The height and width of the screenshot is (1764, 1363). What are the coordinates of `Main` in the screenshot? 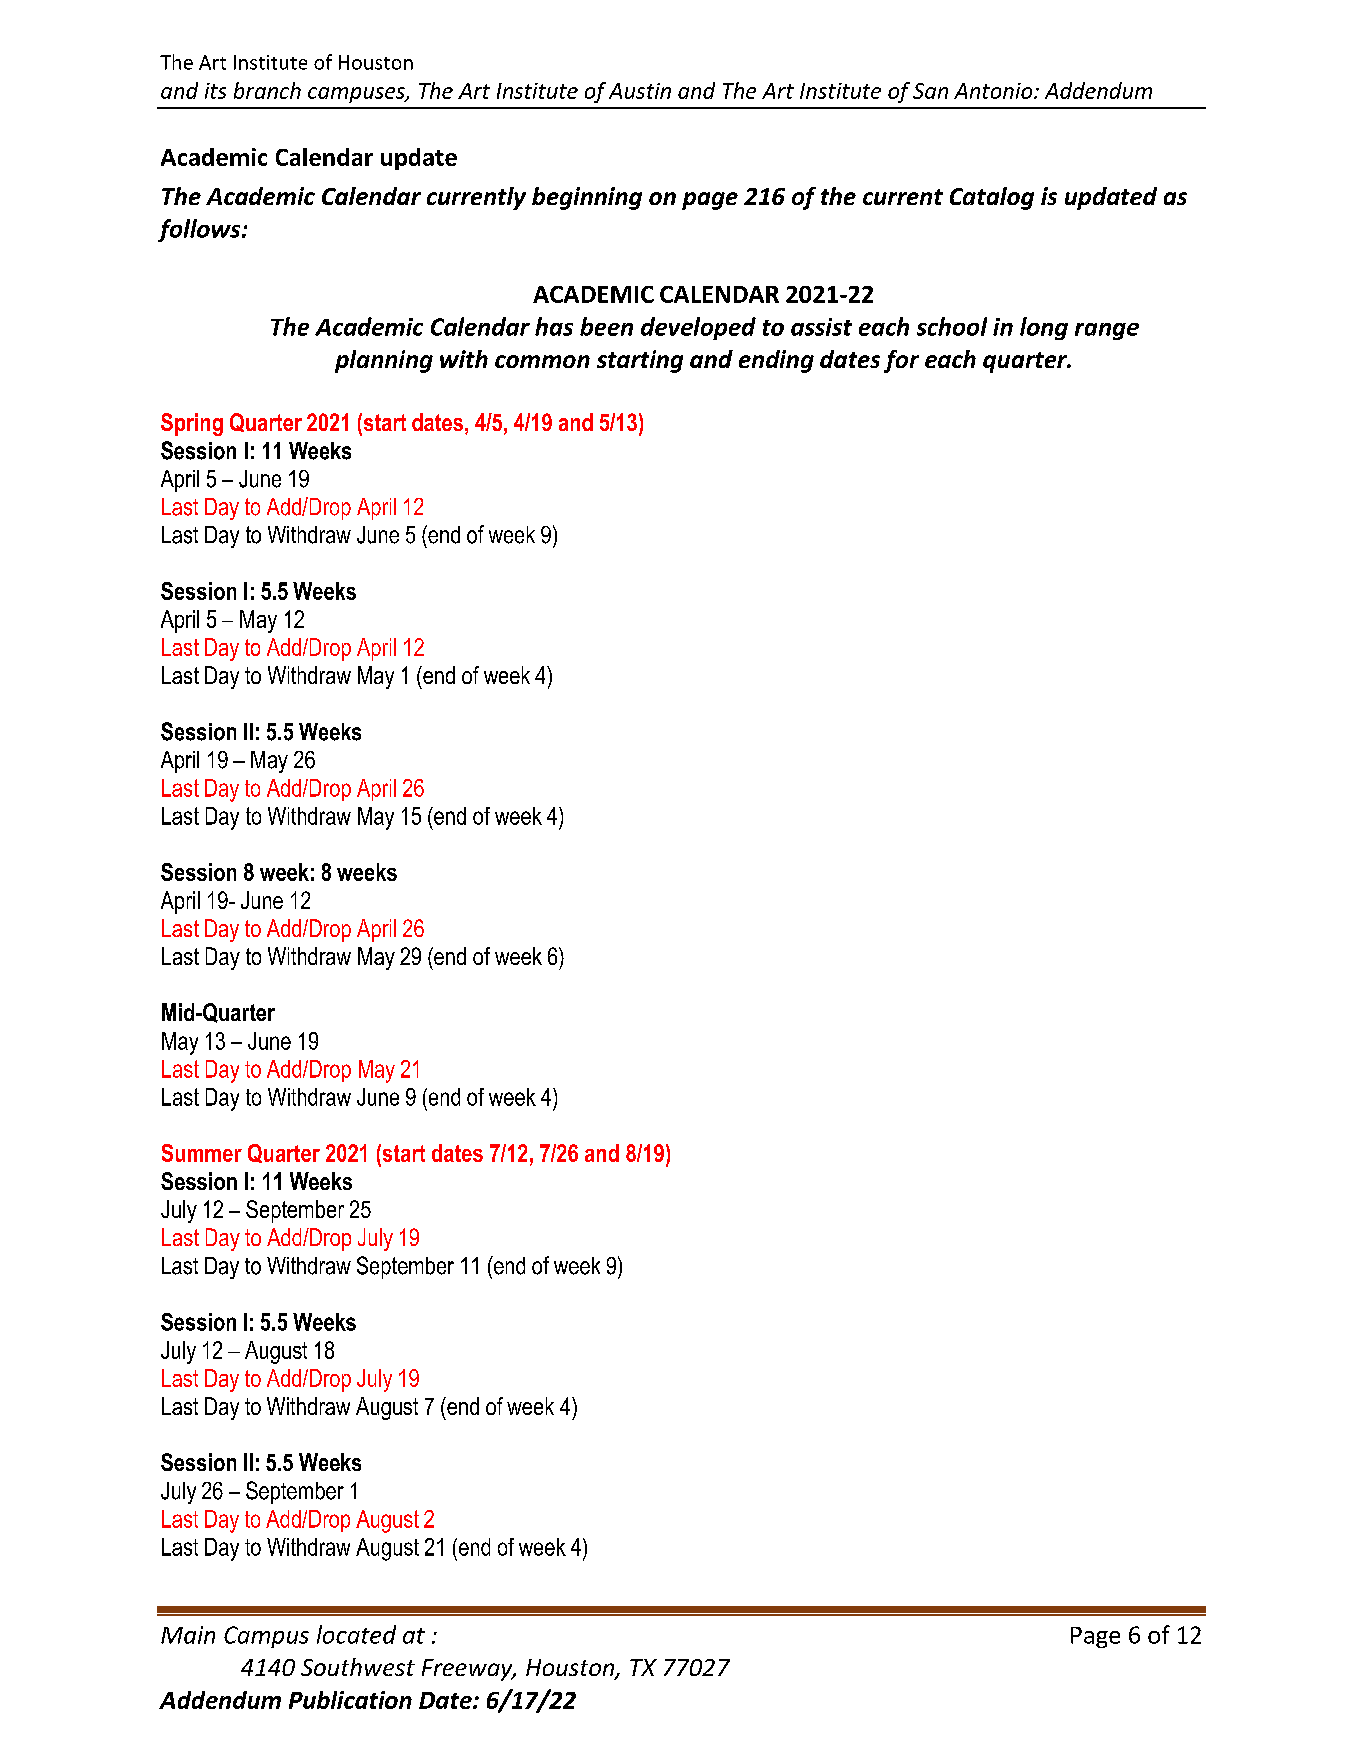 It's located at (188, 1635).
